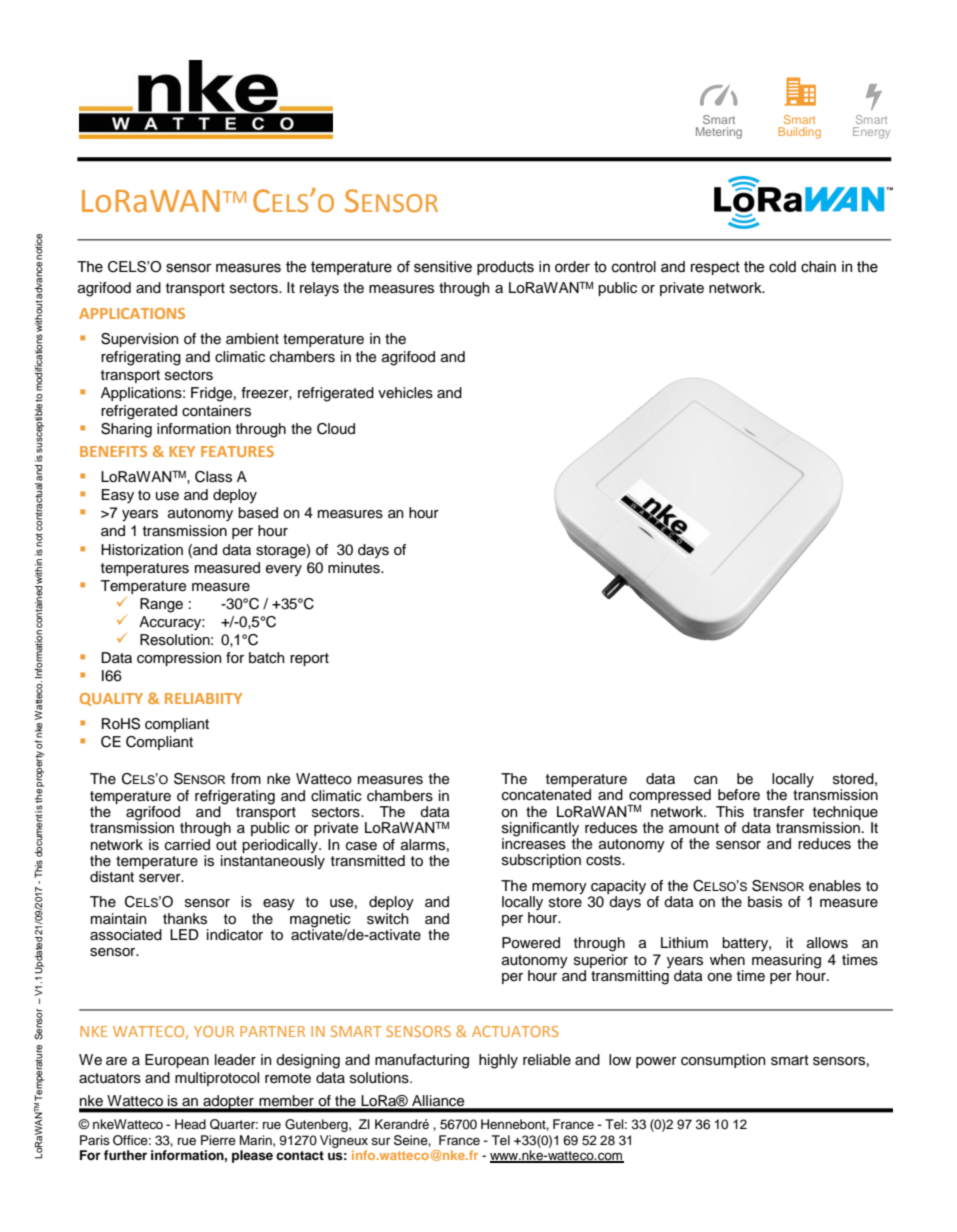 The image size is (957, 1232). Describe the element at coordinates (782, 267) in the document. I see `cold` at that location.
